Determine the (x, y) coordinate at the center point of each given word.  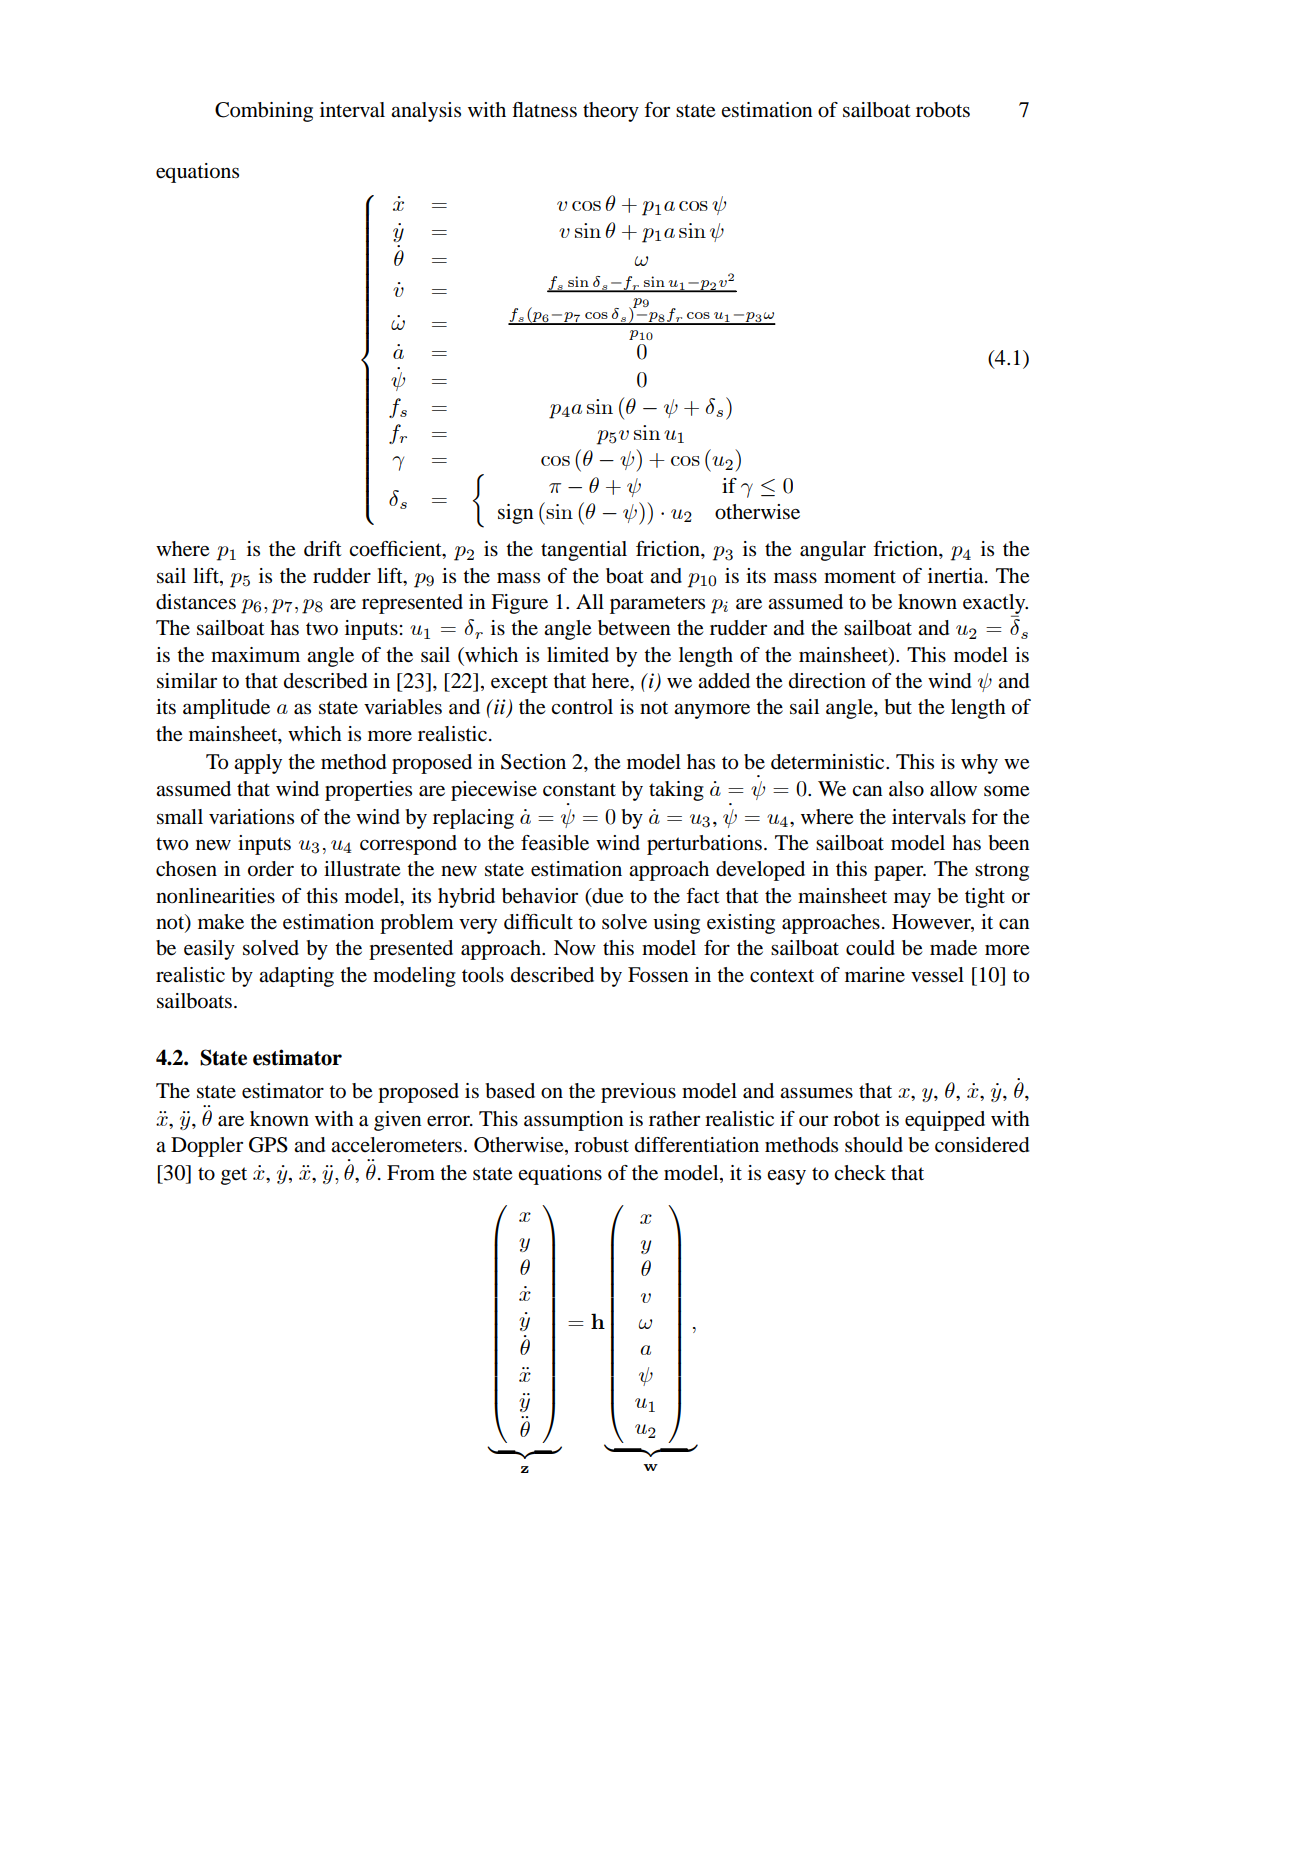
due (606, 896)
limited (578, 655)
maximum (255, 655)
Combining (264, 112)
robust (601, 1145)
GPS (268, 1145)
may (912, 900)
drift (323, 549)
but (898, 707)
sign (516, 514)
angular (833, 551)
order (271, 869)
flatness (544, 110)
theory (611, 112)
